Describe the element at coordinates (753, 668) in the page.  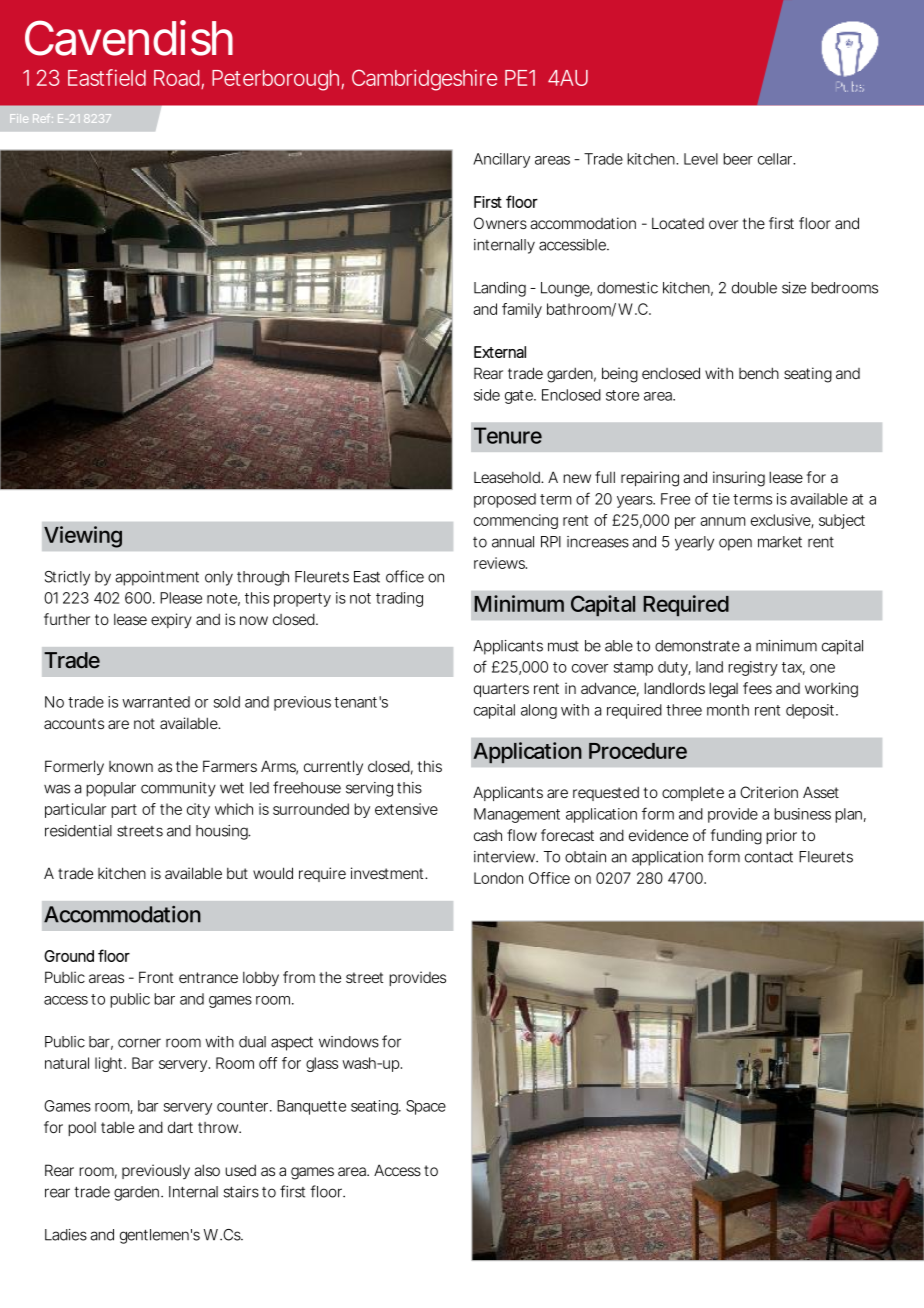
I see `registry` at that location.
